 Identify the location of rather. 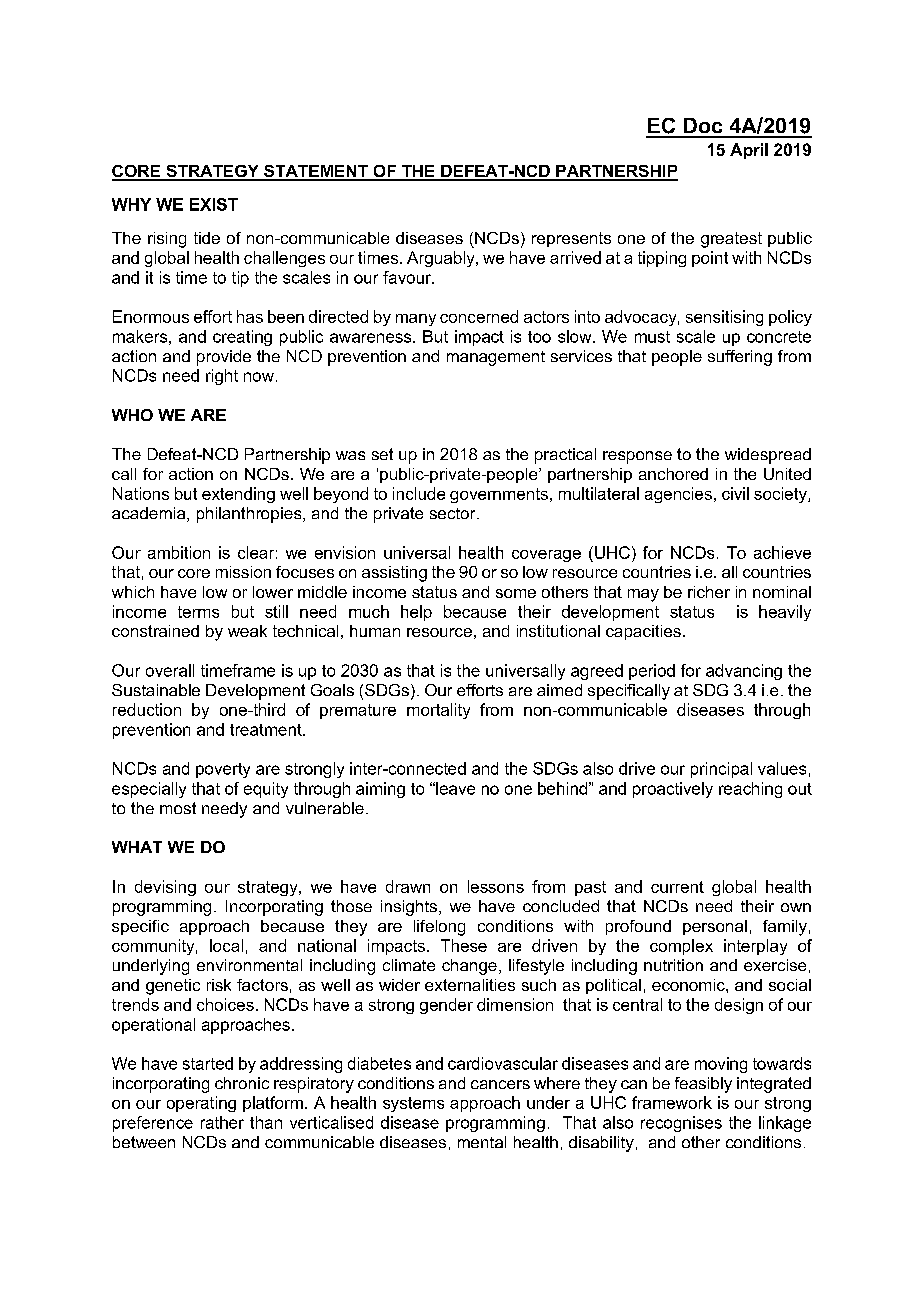
(222, 1122).
